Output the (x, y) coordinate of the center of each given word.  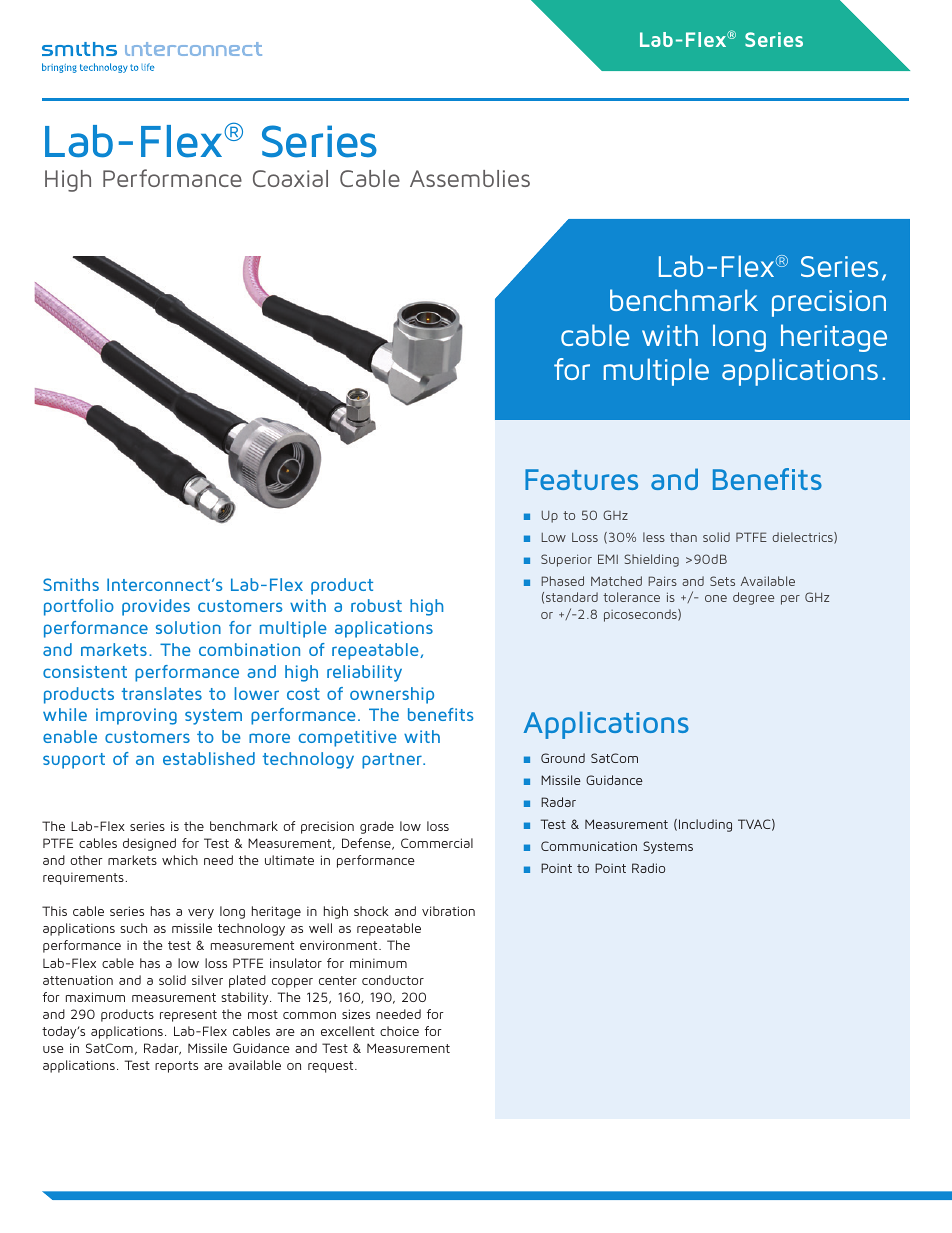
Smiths (71, 584)
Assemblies (470, 178)
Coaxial (290, 178)
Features (581, 479)
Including (705, 825)
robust (376, 605)
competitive (347, 738)
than (683, 537)
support (74, 761)
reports (176, 1067)
